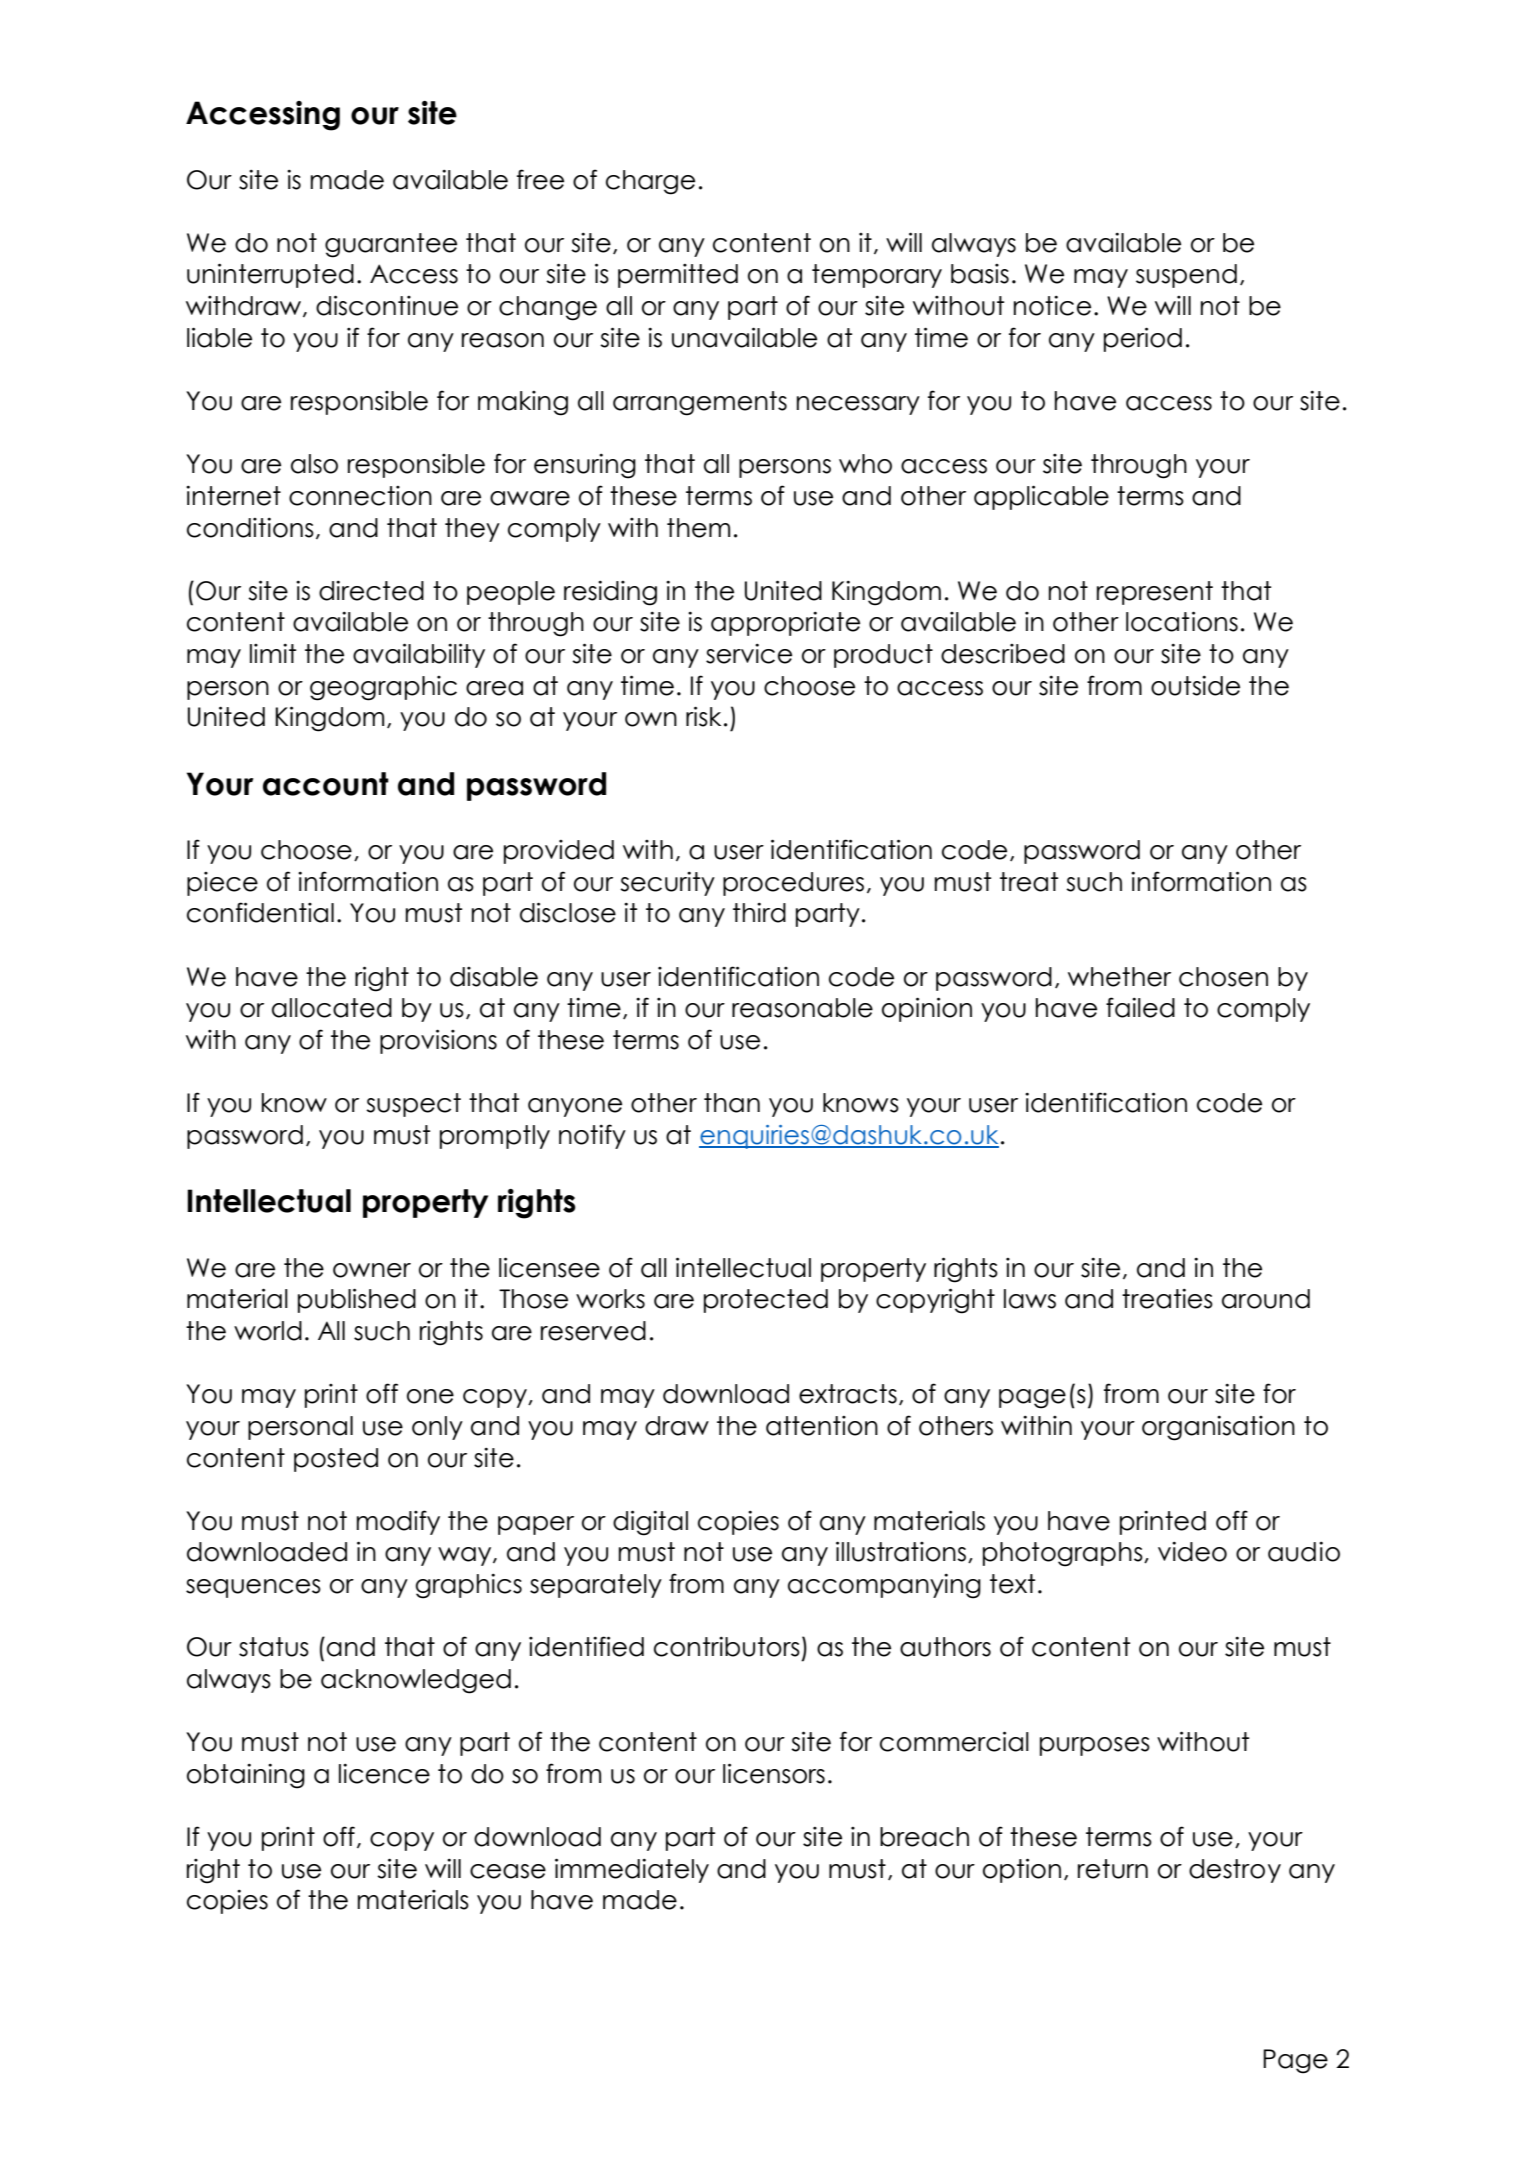 The width and height of the screenshot is (1536, 2172). Describe the element at coordinates (678, 276) in the screenshot. I see `permitted` at that location.
